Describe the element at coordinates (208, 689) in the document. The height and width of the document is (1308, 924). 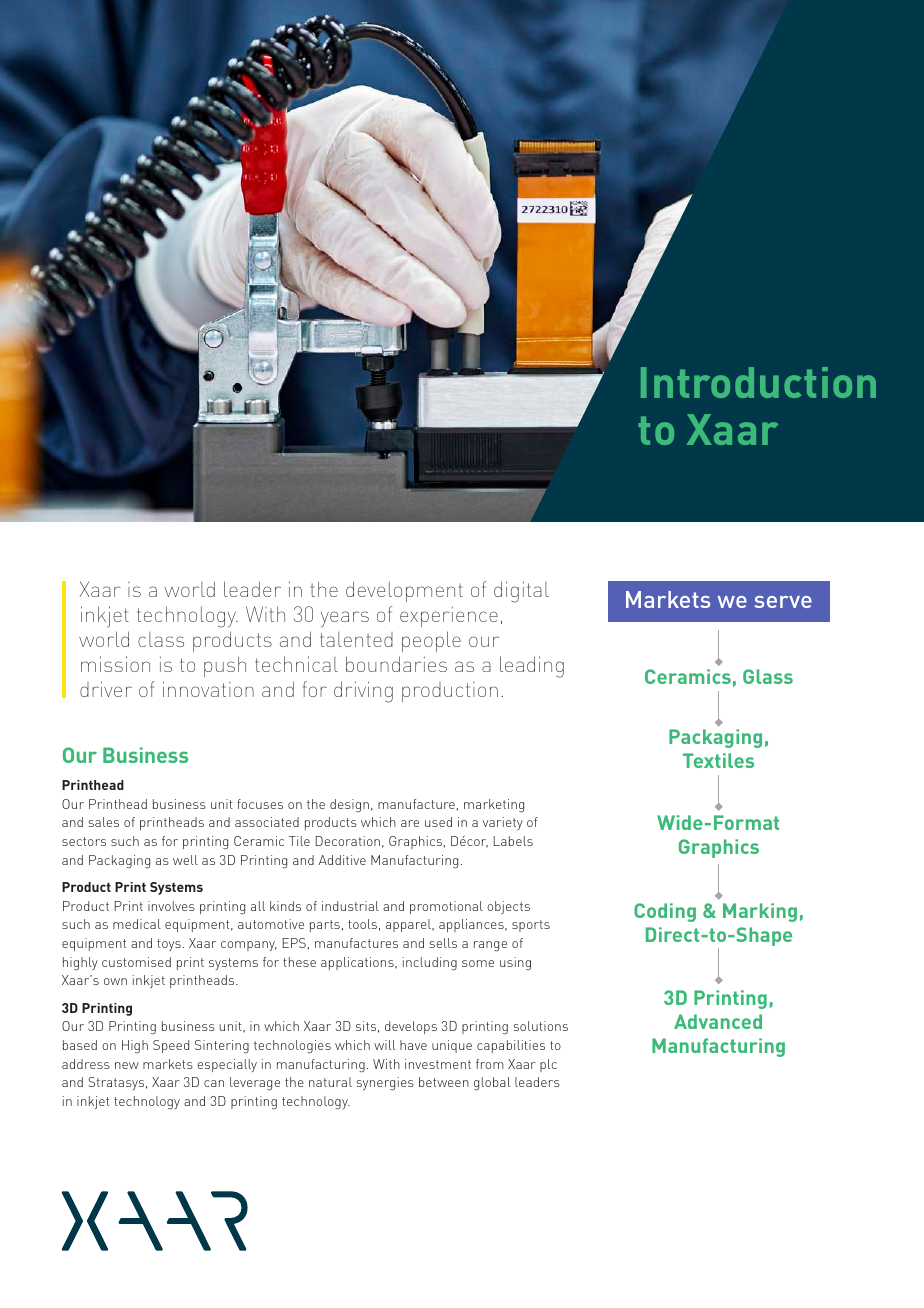
I see `innovation` at that location.
